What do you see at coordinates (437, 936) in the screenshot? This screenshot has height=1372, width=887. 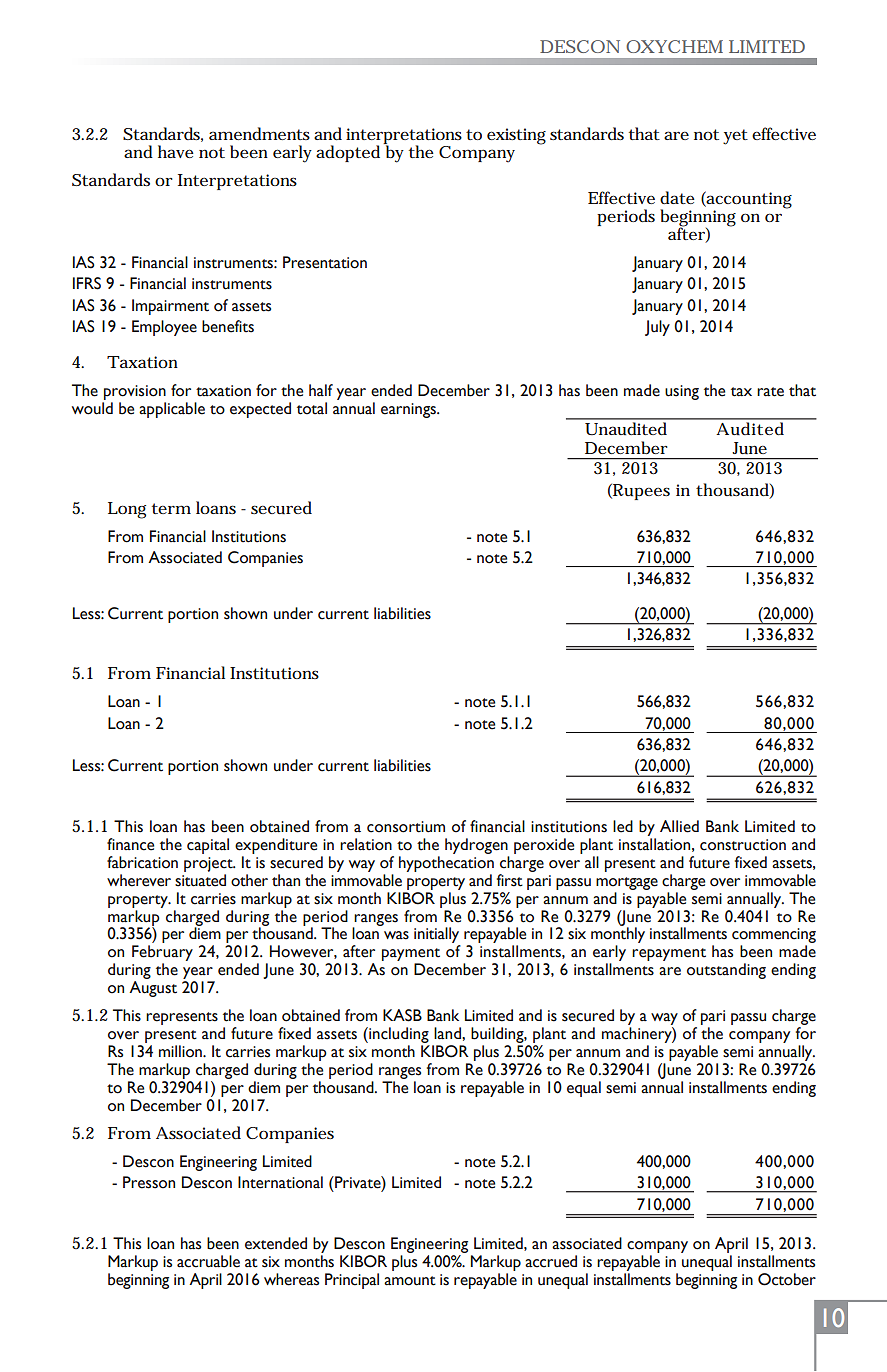 I see `initially` at bounding box center [437, 936].
